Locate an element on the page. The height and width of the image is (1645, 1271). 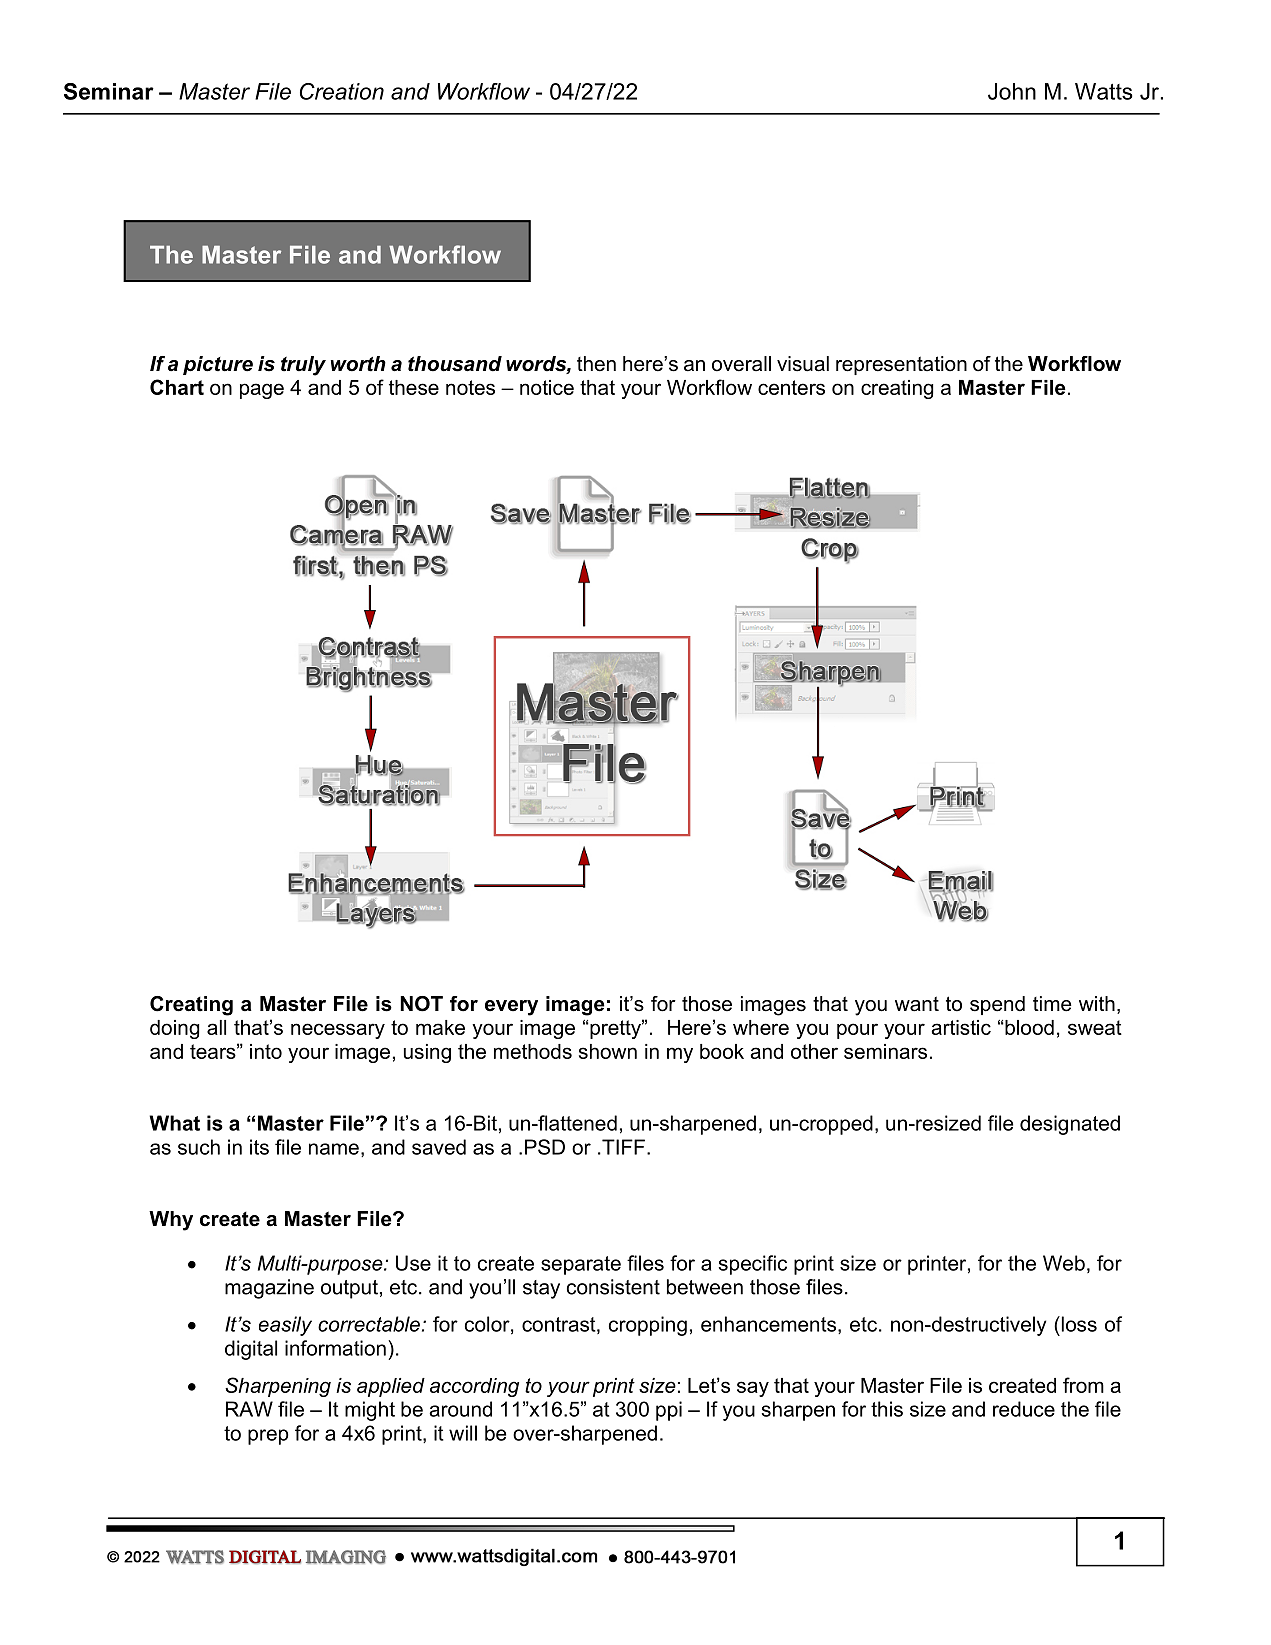
cropping is located at coordinates (648, 1326).
